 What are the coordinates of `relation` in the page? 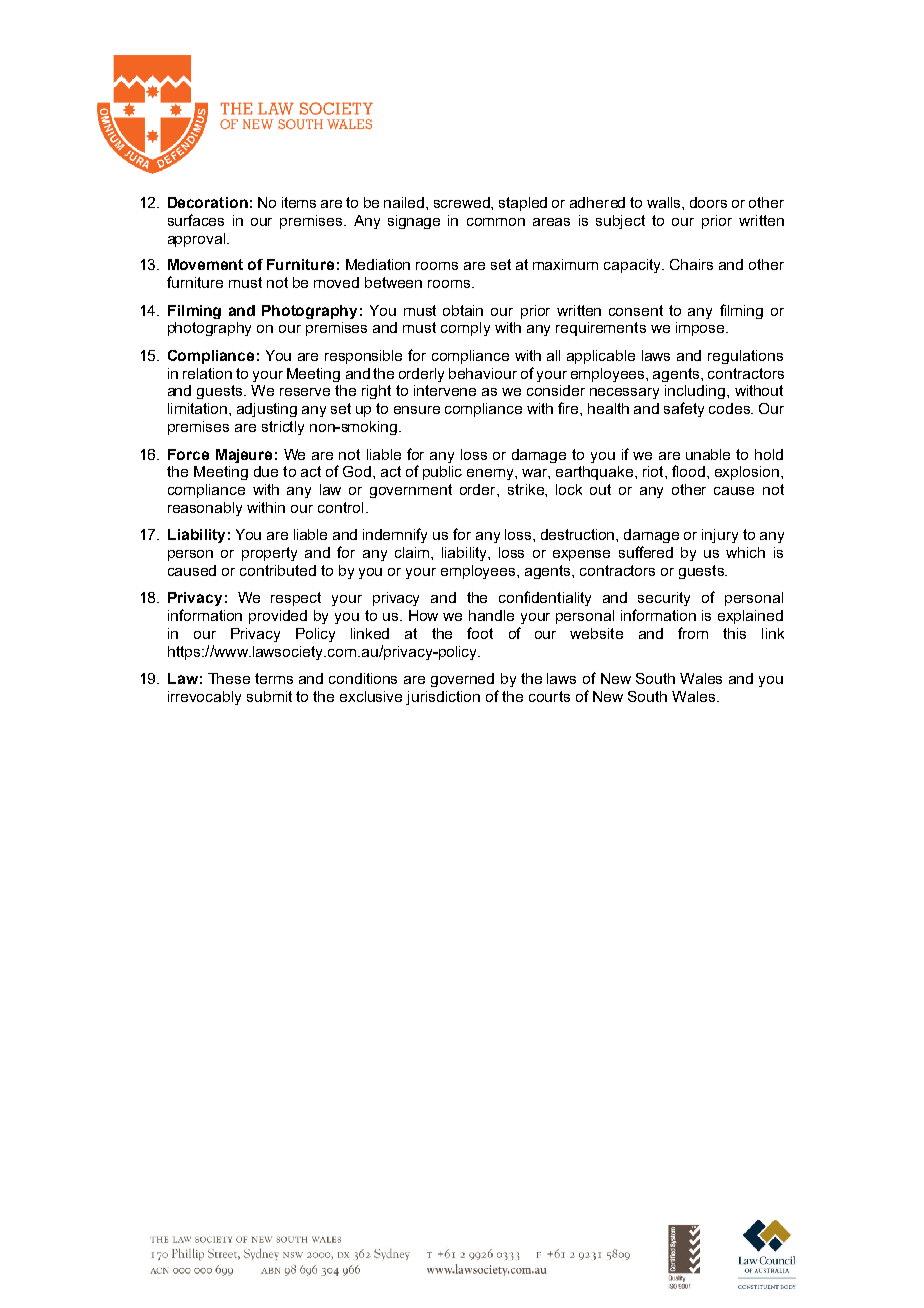 It's located at (207, 373).
